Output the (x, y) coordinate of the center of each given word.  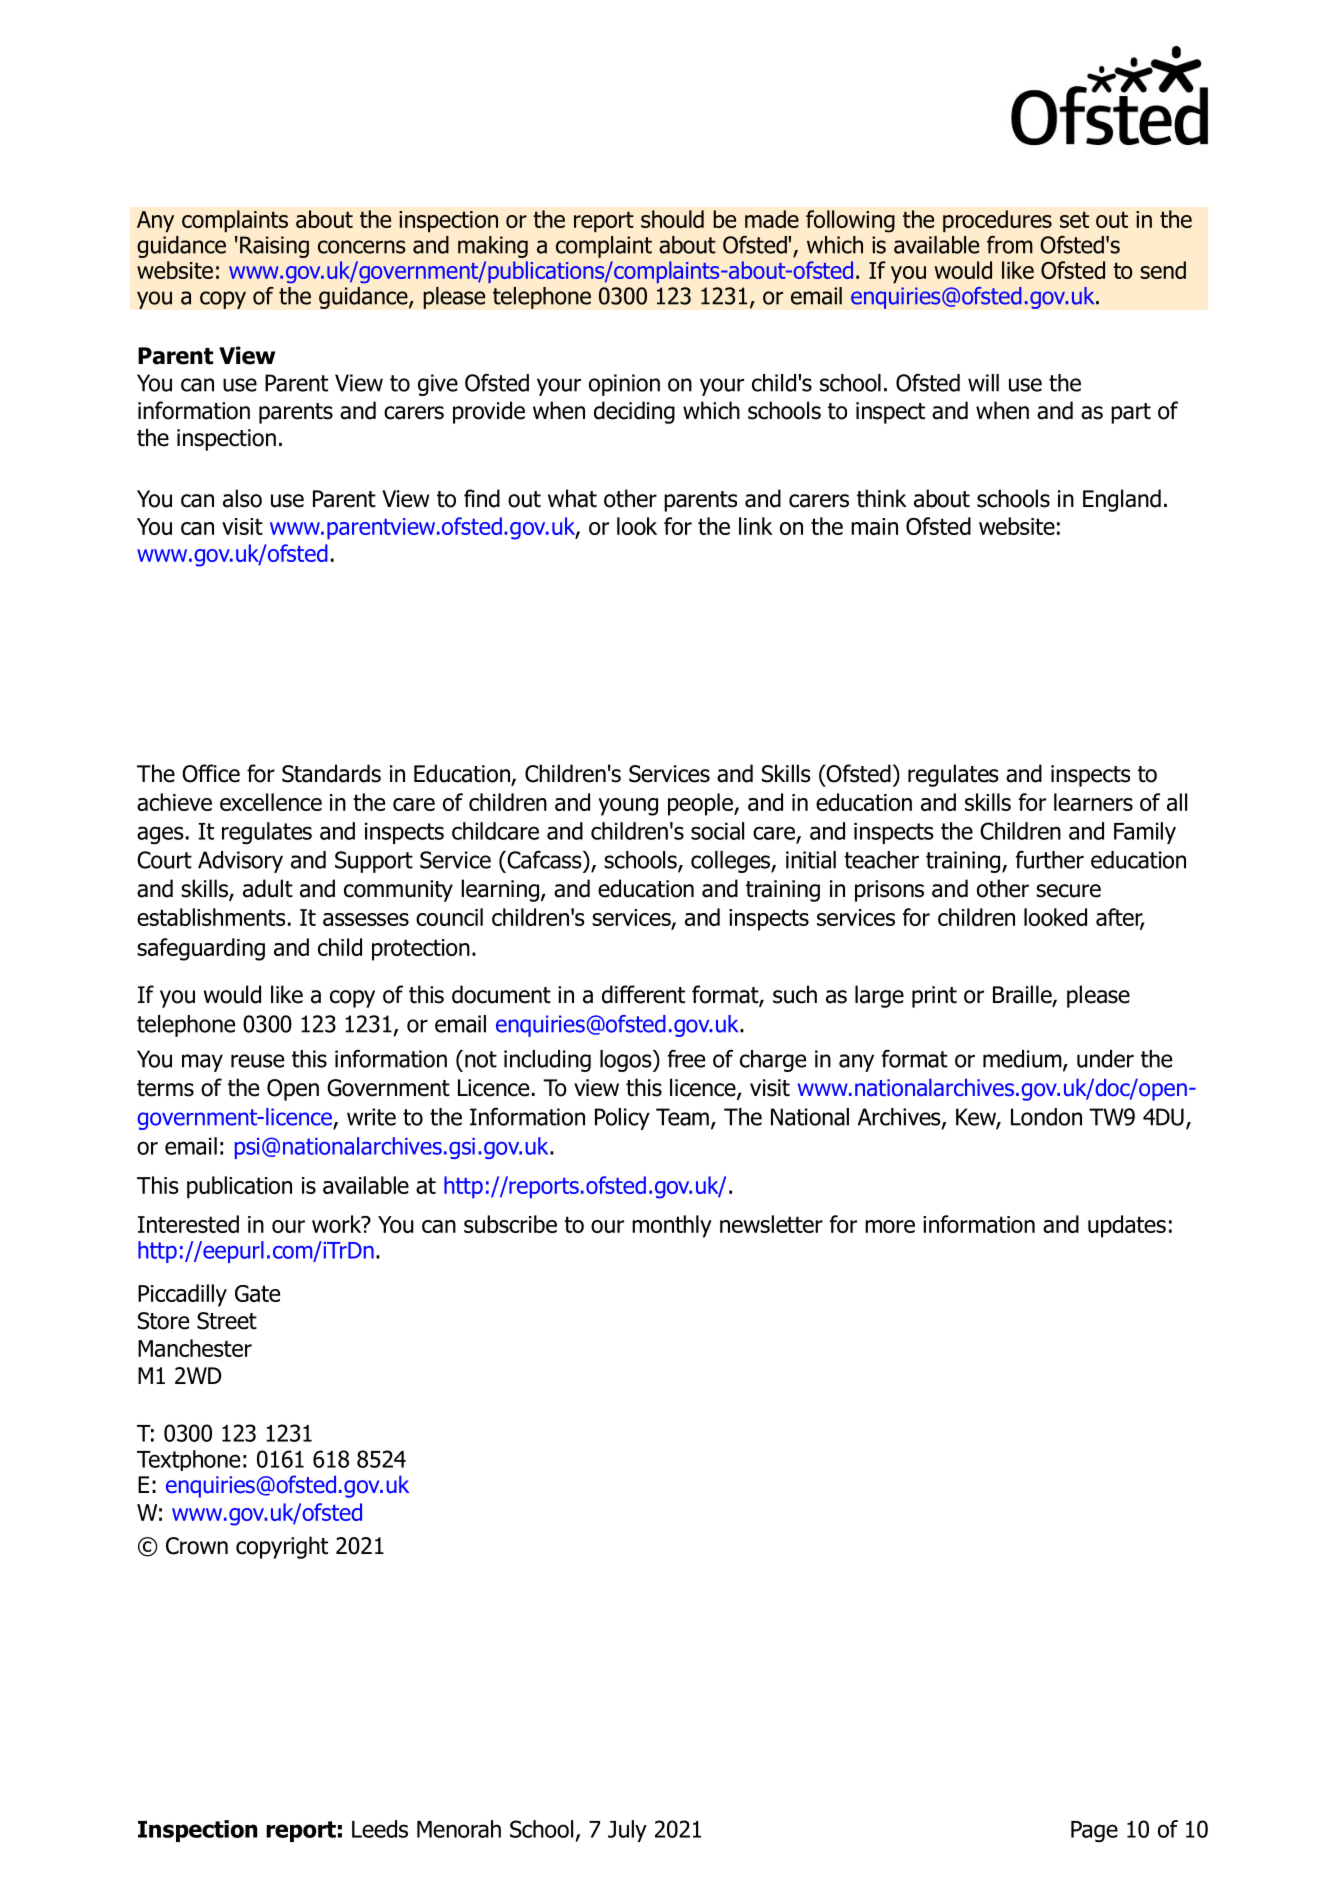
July (627, 1831)
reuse (257, 1061)
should (672, 219)
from (1010, 245)
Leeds (380, 1829)
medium (1023, 1060)
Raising (274, 247)
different (643, 994)
